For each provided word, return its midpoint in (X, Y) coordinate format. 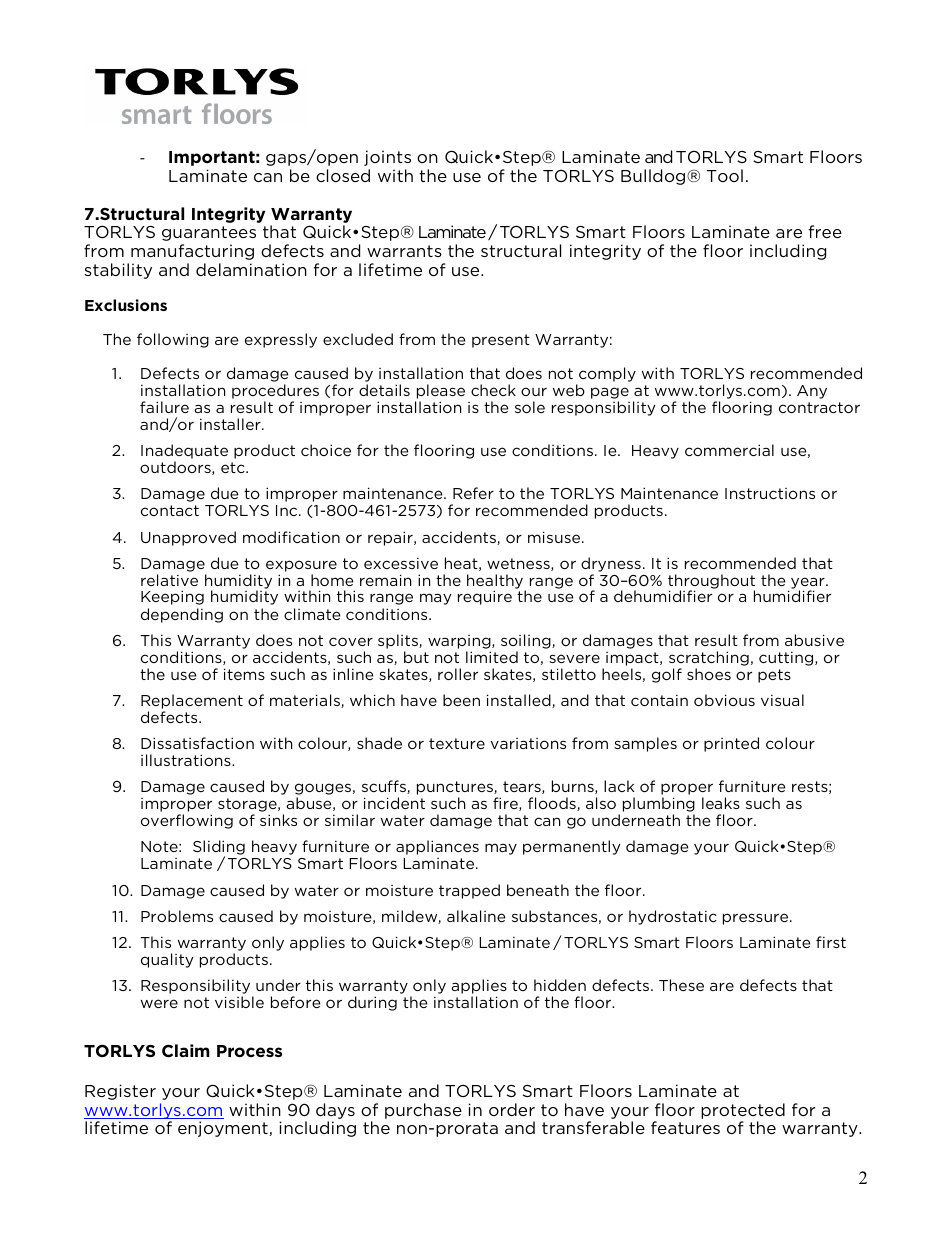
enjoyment (224, 1129)
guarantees (209, 233)
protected (743, 1111)
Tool (725, 175)
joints (387, 158)
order (512, 1109)
